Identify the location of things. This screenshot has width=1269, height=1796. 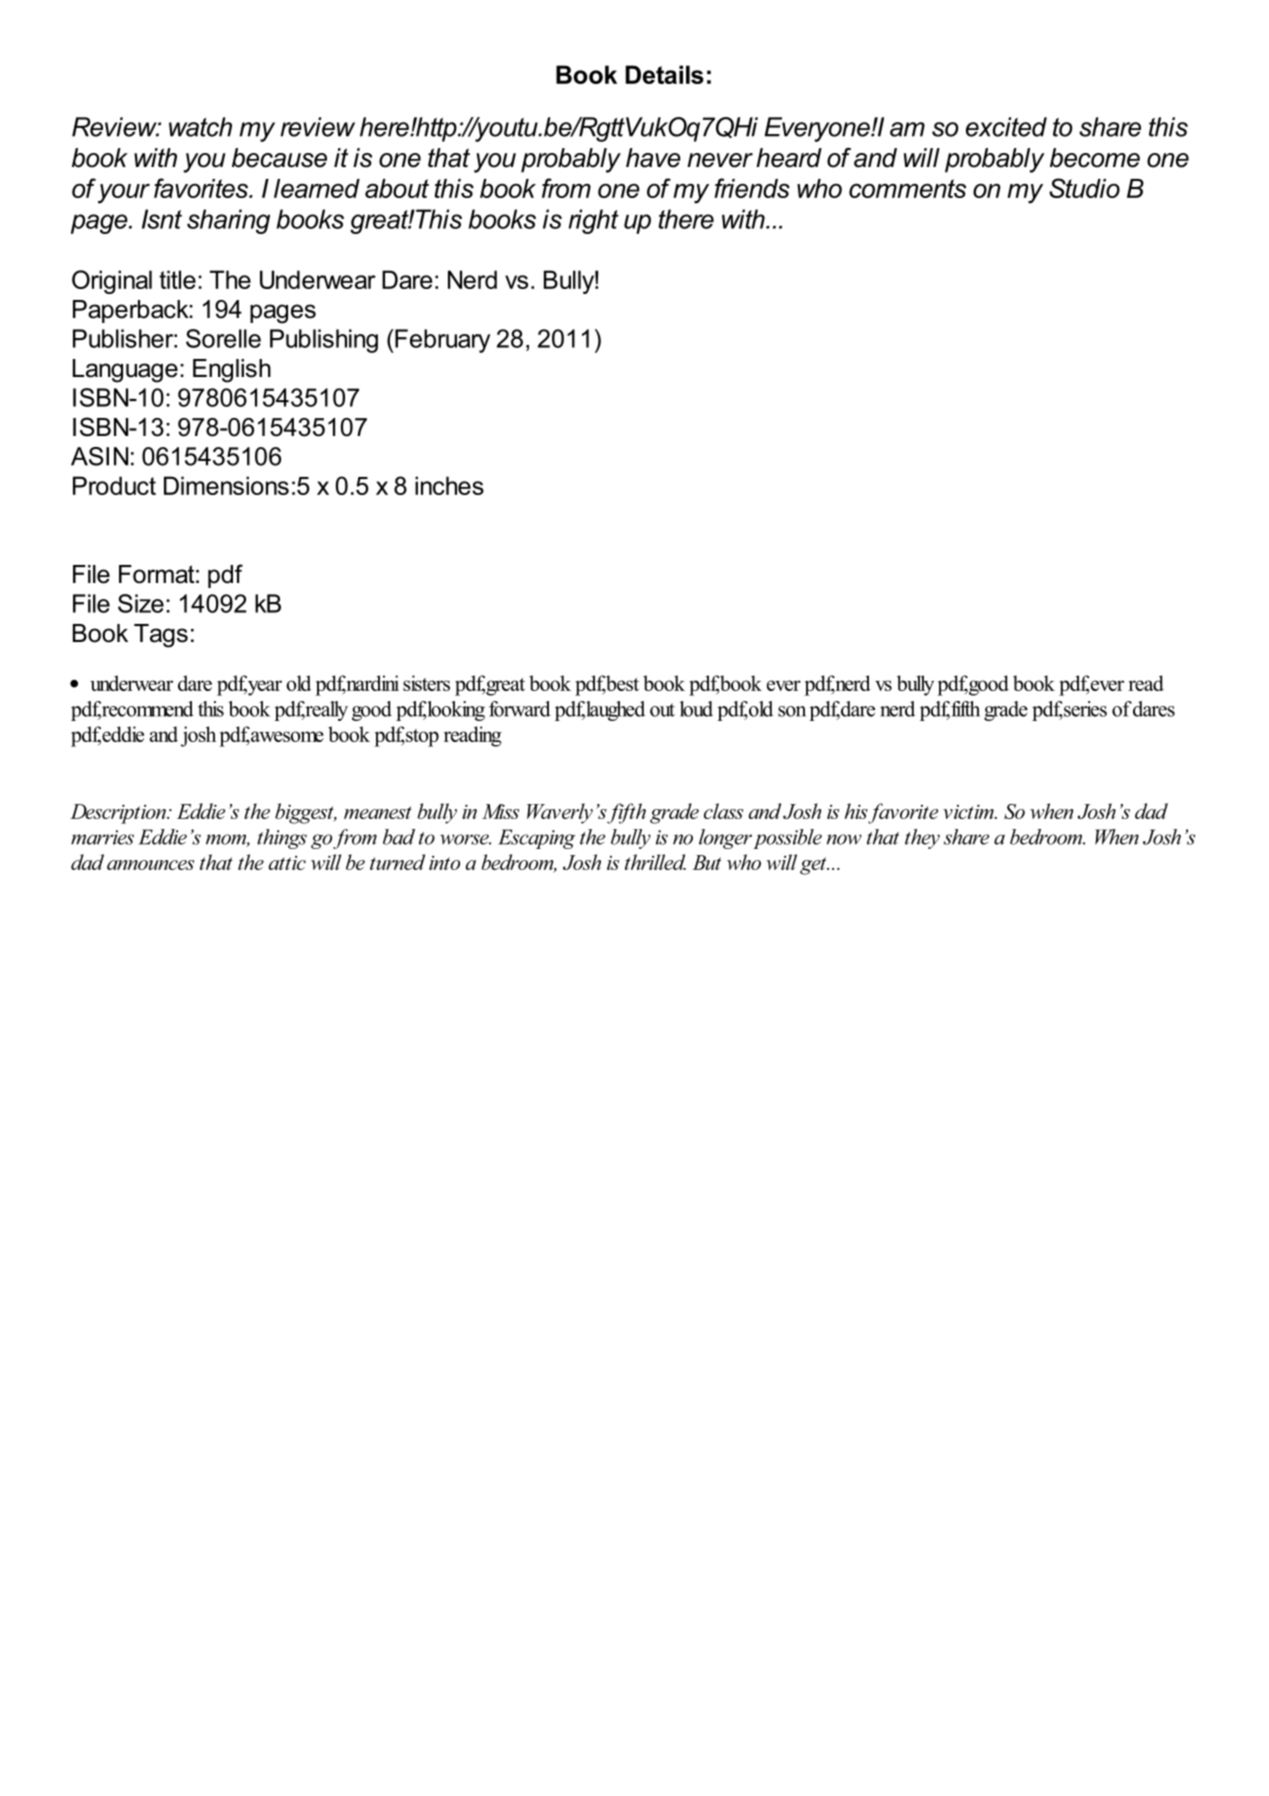
(282, 839).
